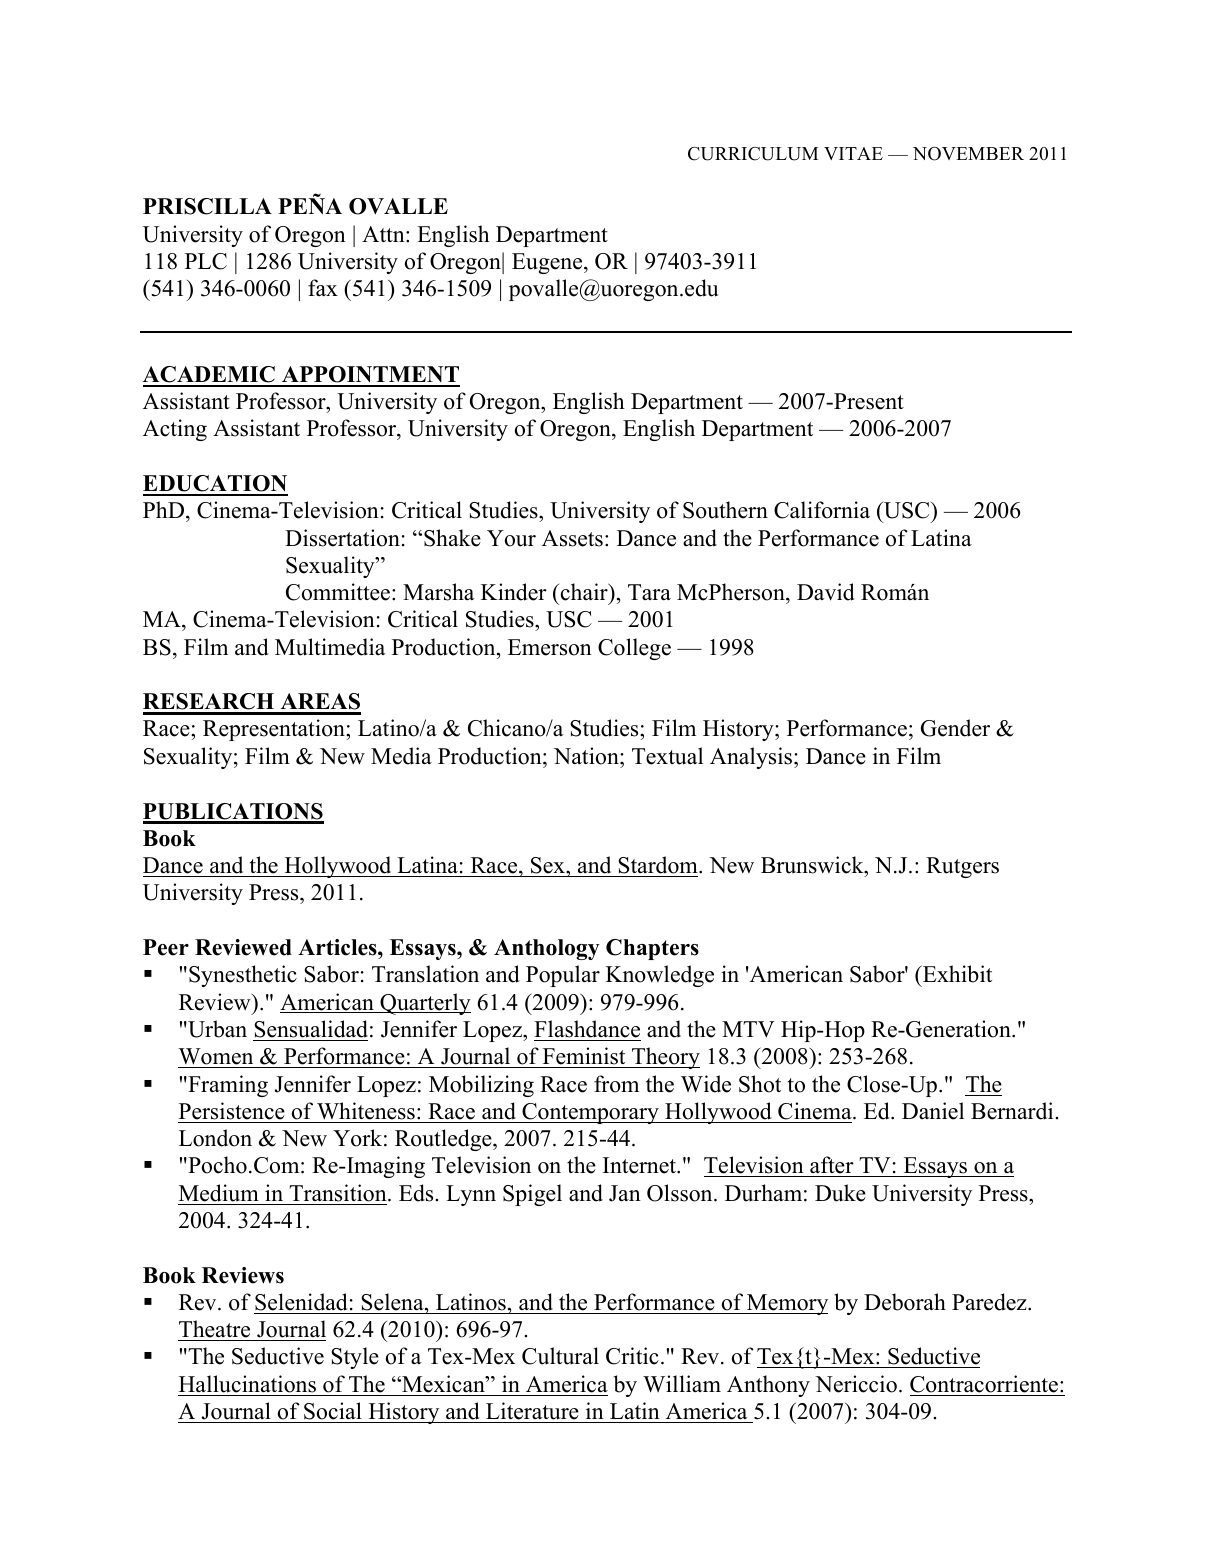 The image size is (1211, 1567). Describe the element at coordinates (956, 974) in the screenshot. I see `Exhibit` at that location.
